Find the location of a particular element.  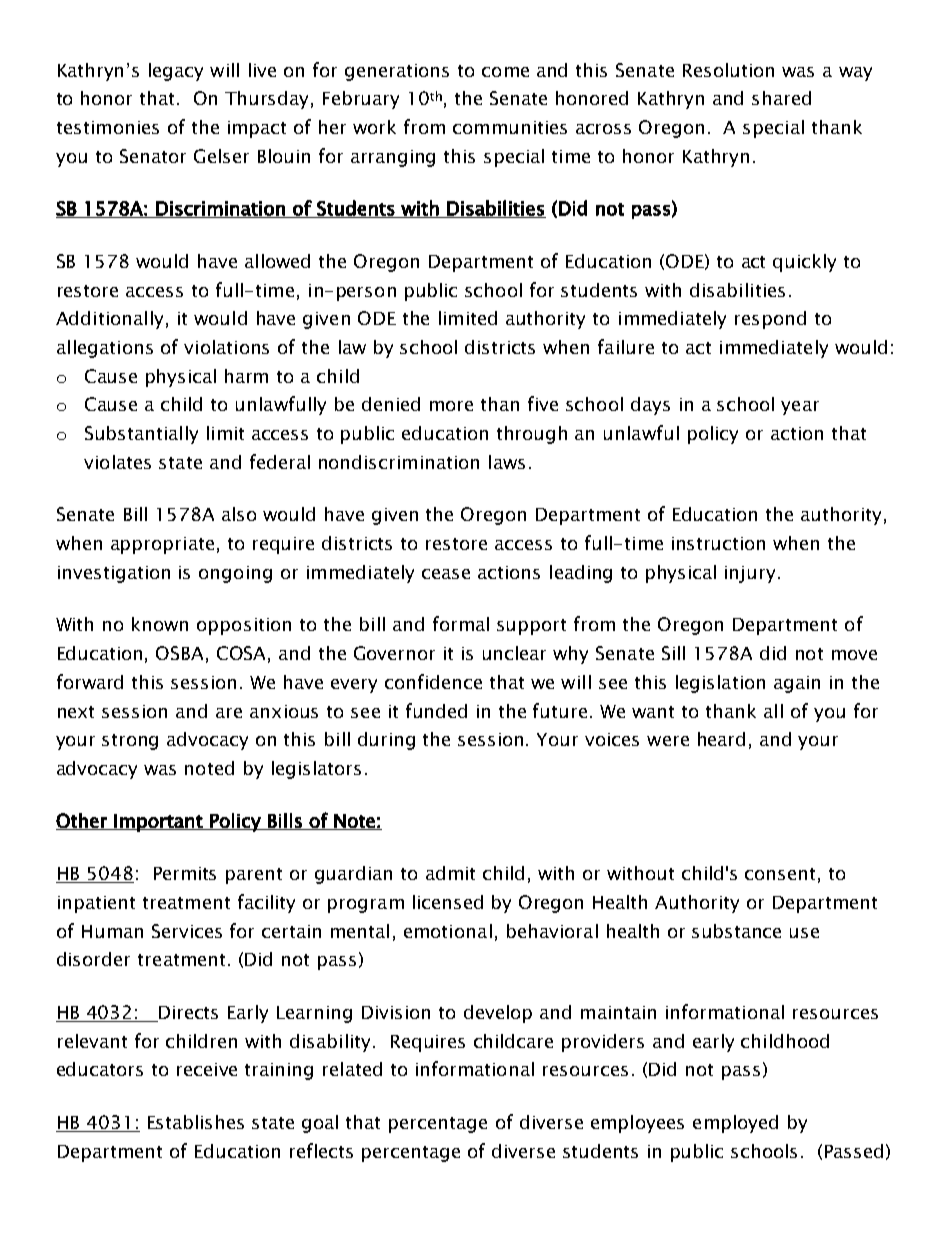

formal is located at coordinates (461, 623).
